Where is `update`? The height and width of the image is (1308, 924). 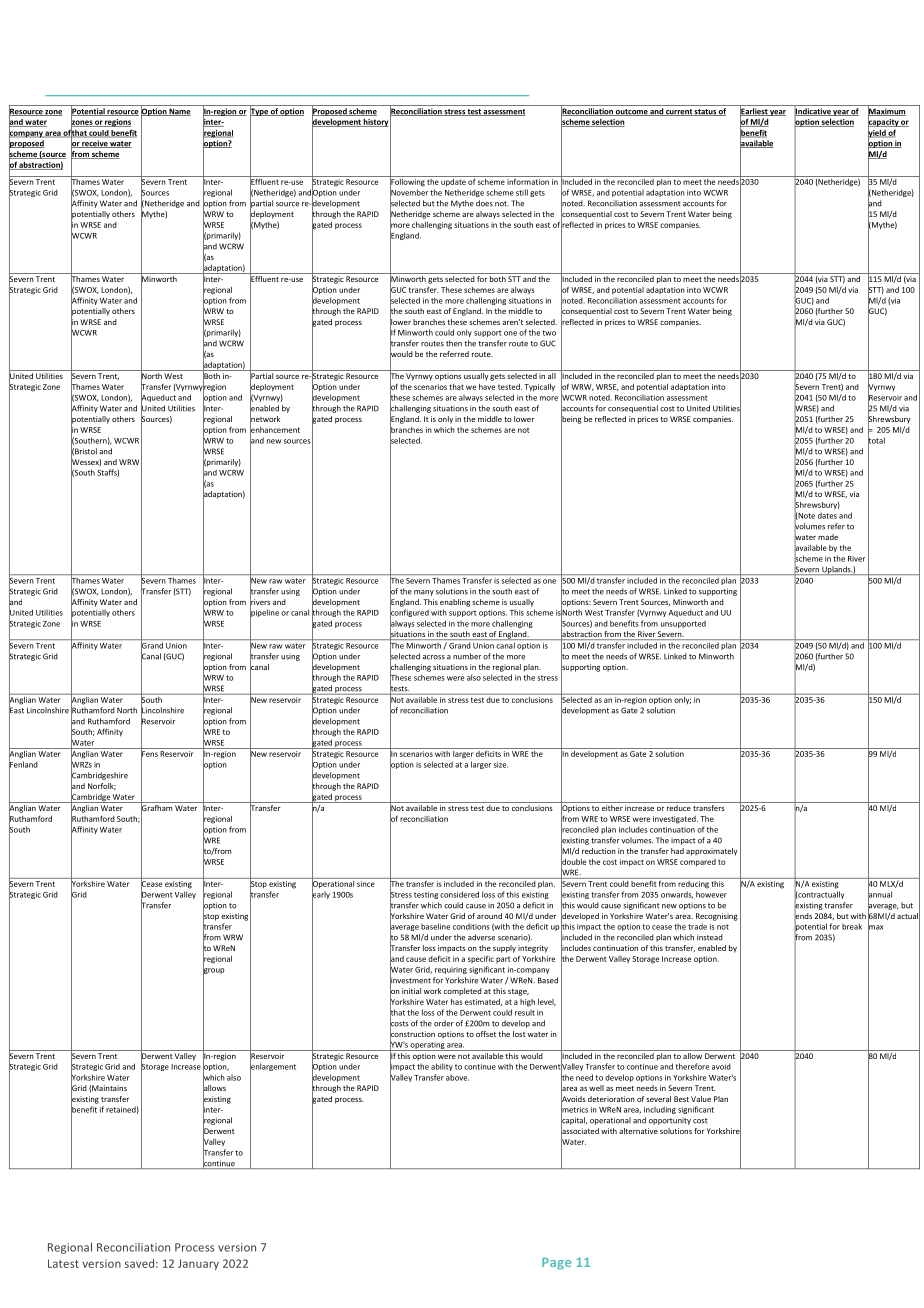 update is located at coordinates (454, 181).
